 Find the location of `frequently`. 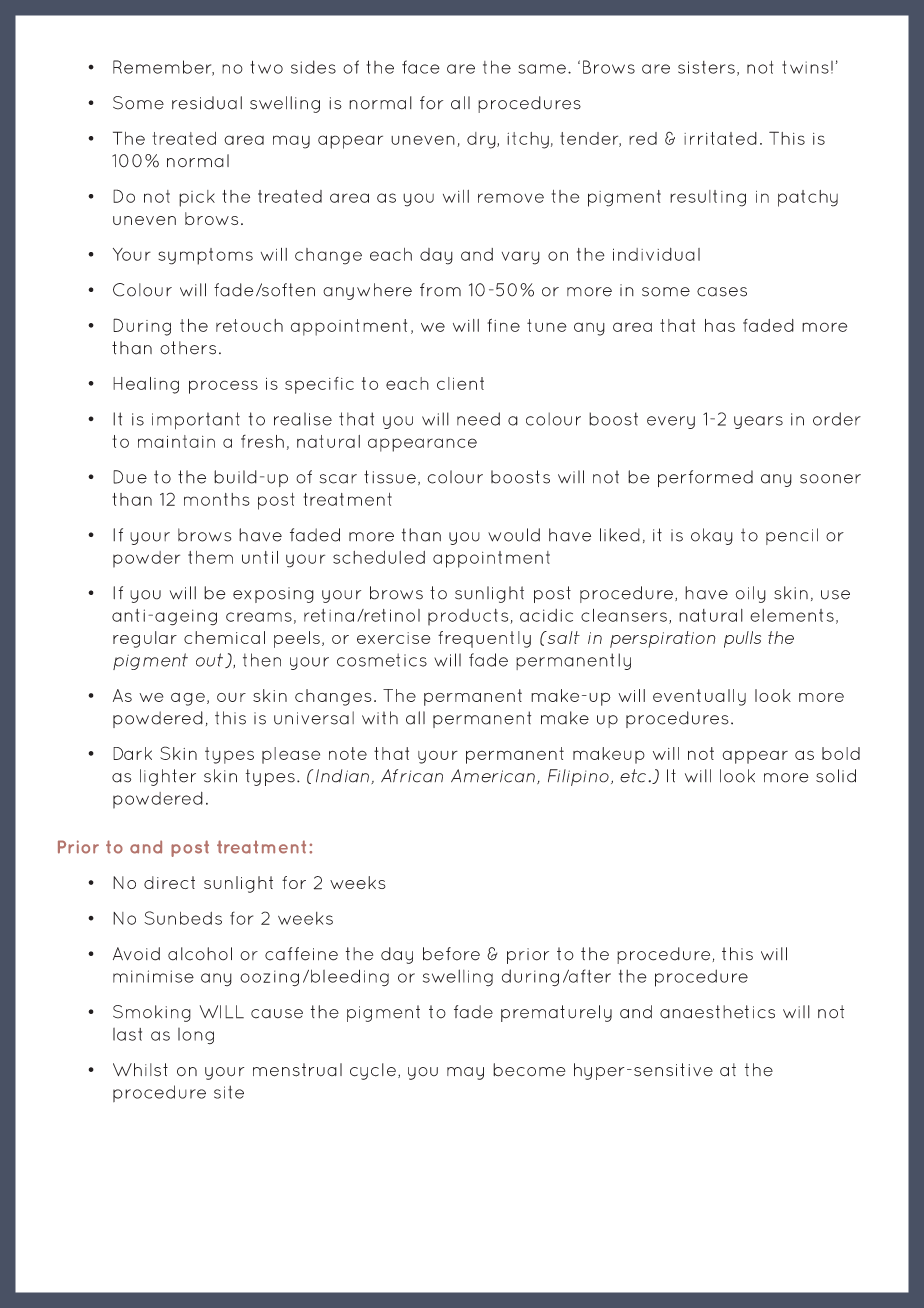

frequently is located at coordinates (484, 639).
